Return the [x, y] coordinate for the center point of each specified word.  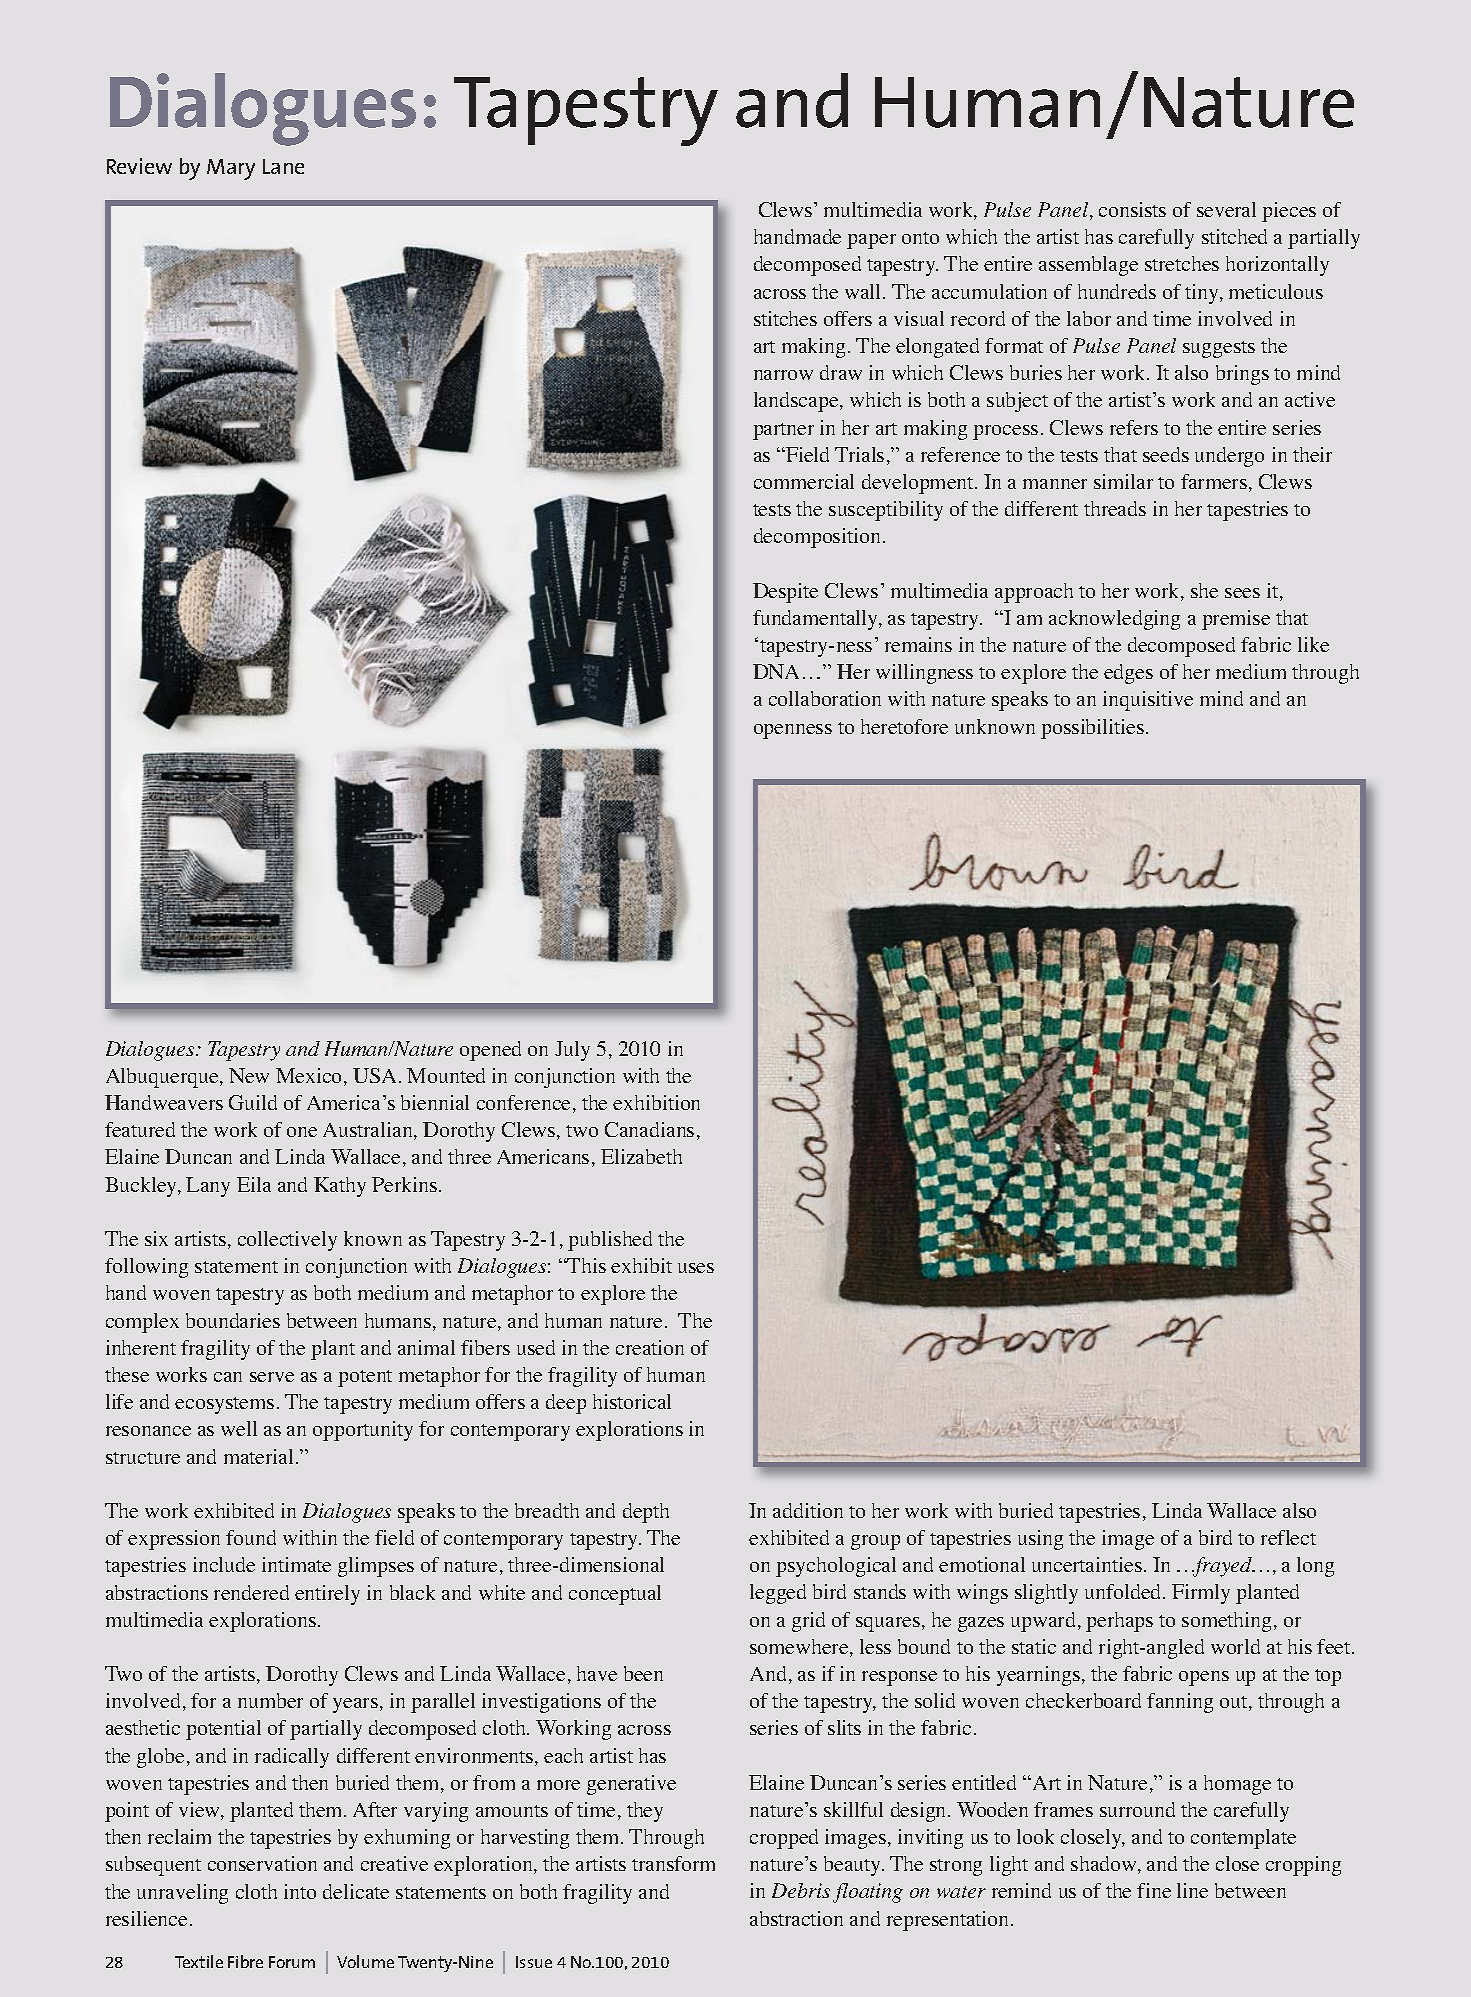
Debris [801, 1890]
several [1226, 209]
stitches [785, 318]
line [1192, 1890]
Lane [283, 166]
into [300, 1891]
